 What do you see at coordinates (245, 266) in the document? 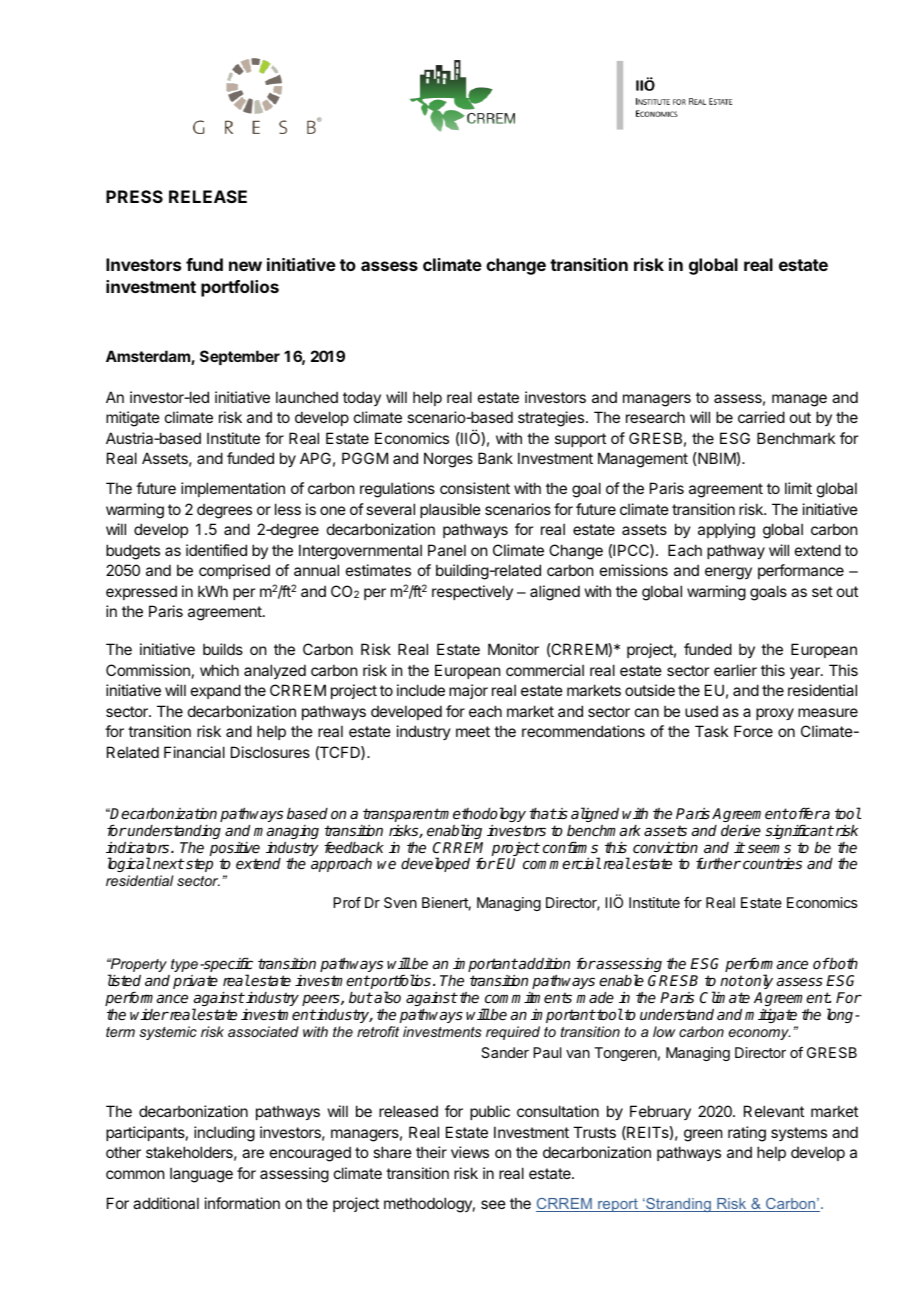
I see `new` at bounding box center [245, 266].
